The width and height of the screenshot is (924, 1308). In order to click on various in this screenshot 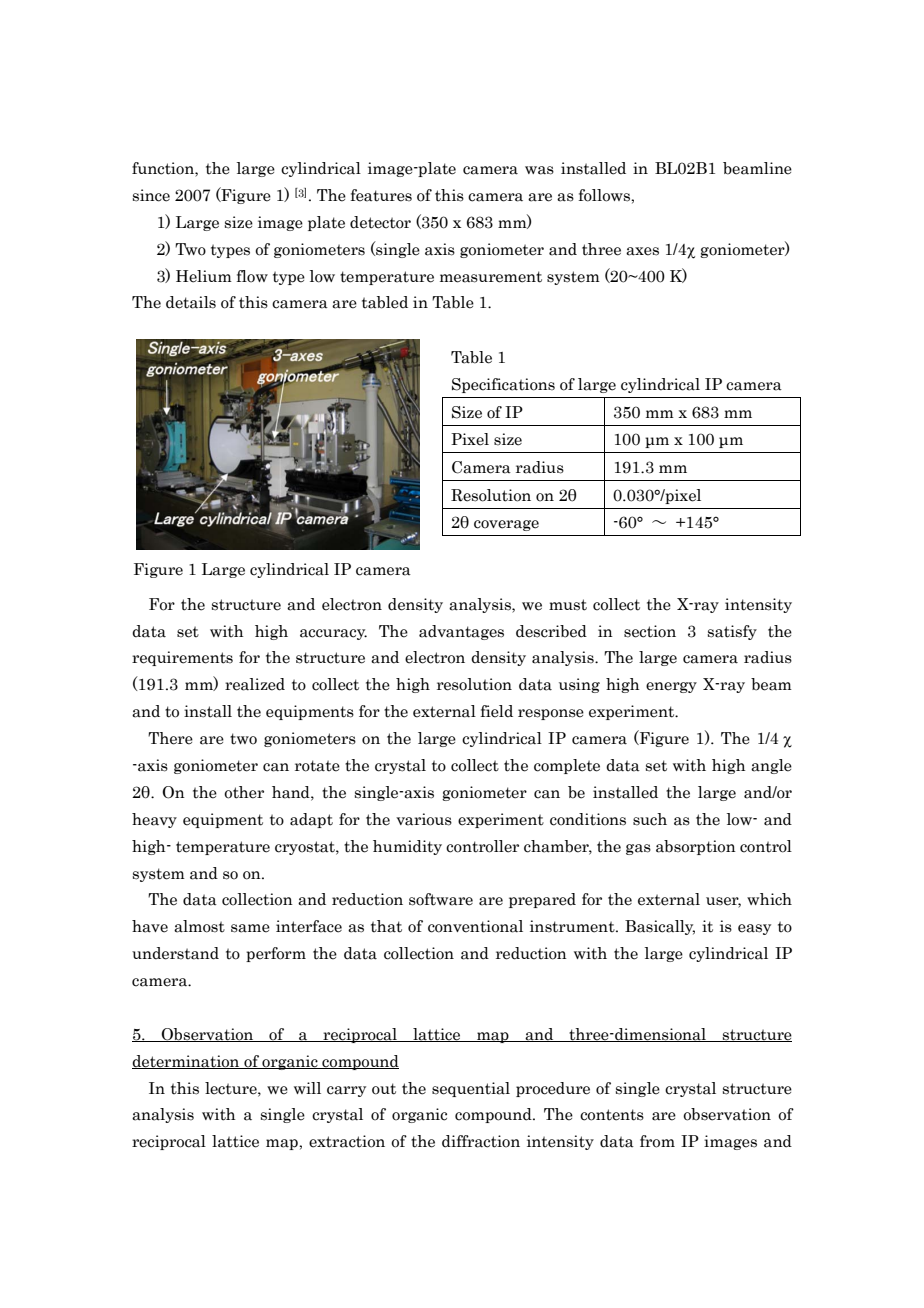, I will do `click(424, 819)`.
